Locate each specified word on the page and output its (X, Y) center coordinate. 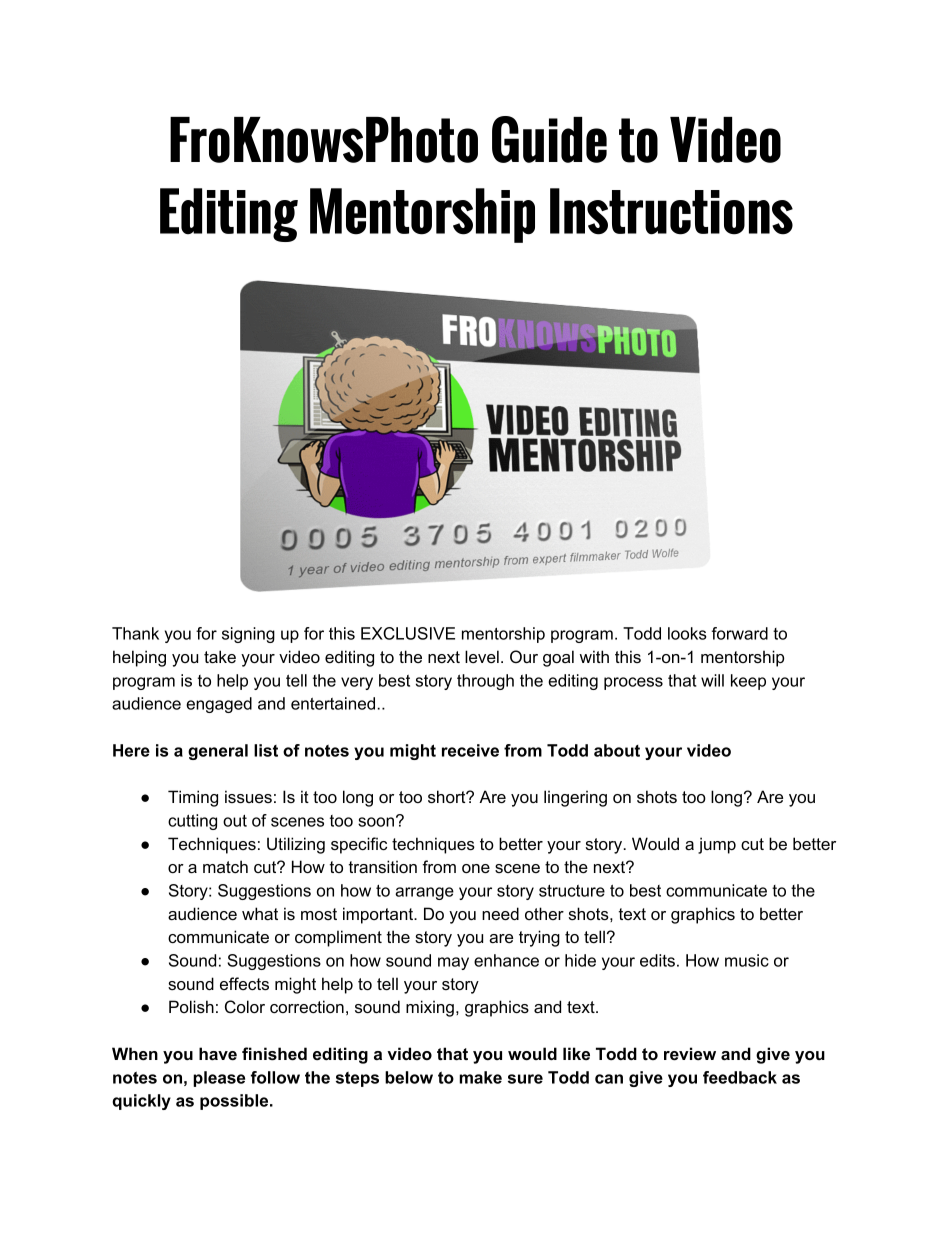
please (219, 1079)
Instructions (671, 211)
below (409, 1077)
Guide (549, 139)
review (690, 1053)
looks (687, 633)
